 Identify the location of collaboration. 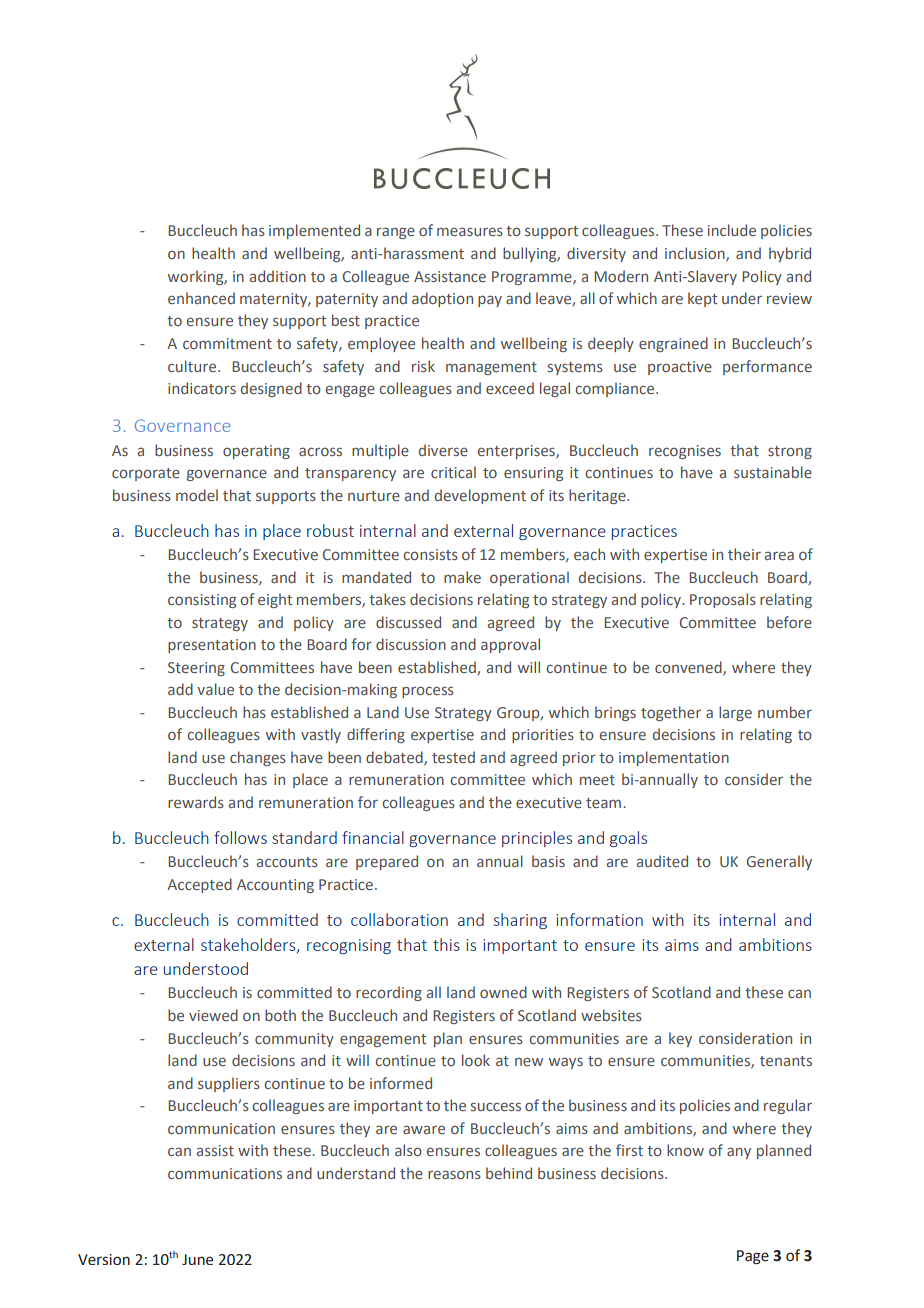
(399, 919).
